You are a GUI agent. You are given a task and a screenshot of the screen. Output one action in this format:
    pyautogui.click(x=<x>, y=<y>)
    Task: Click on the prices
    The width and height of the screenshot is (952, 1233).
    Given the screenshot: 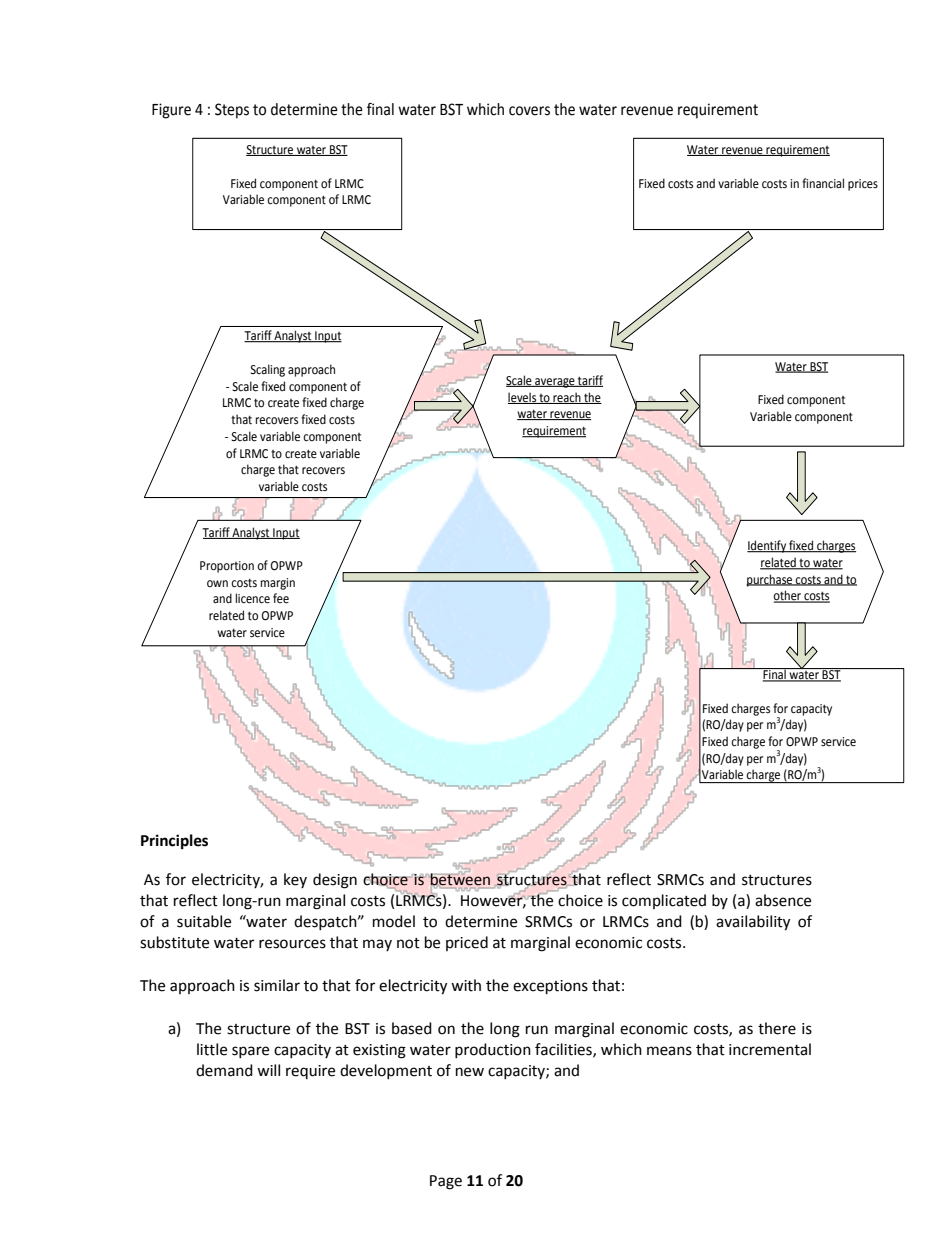 What is the action you would take?
    pyautogui.click(x=863, y=185)
